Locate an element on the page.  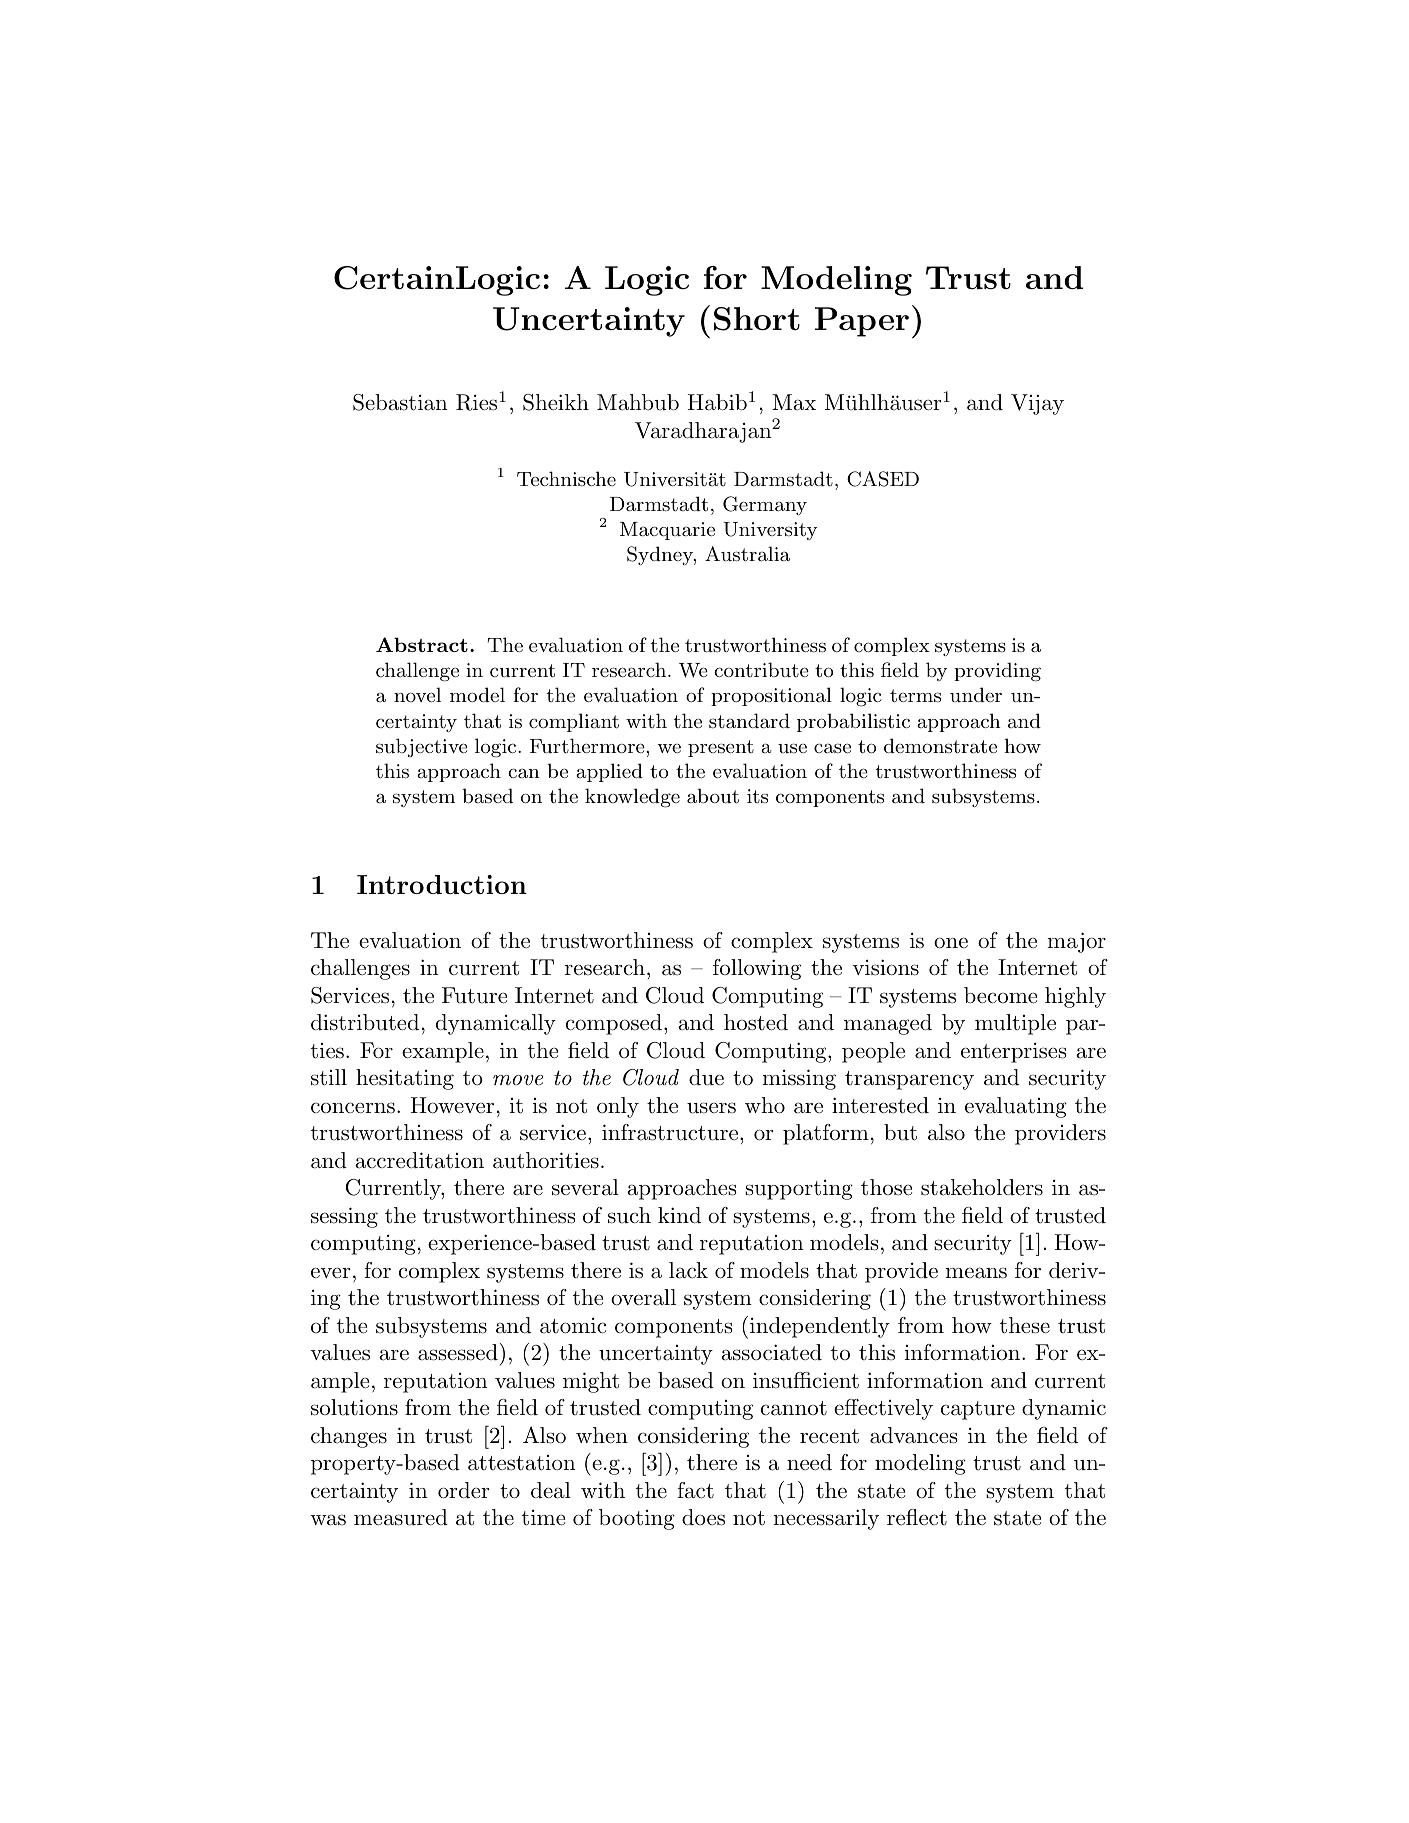
Abstract is located at coordinates (422, 644).
